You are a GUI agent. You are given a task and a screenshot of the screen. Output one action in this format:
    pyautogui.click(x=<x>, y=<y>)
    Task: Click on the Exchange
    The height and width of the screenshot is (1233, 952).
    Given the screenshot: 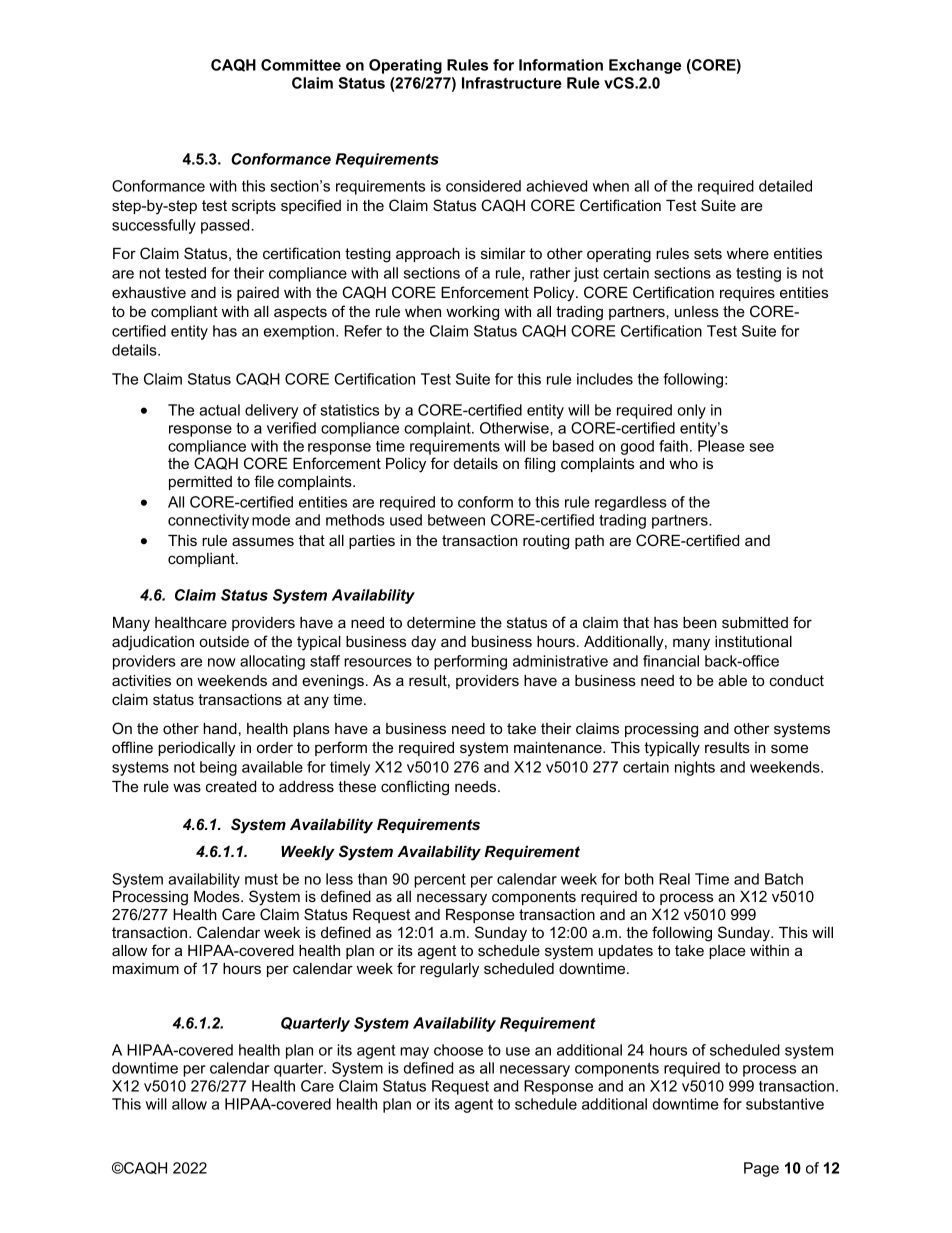 What is the action you would take?
    pyautogui.click(x=645, y=66)
